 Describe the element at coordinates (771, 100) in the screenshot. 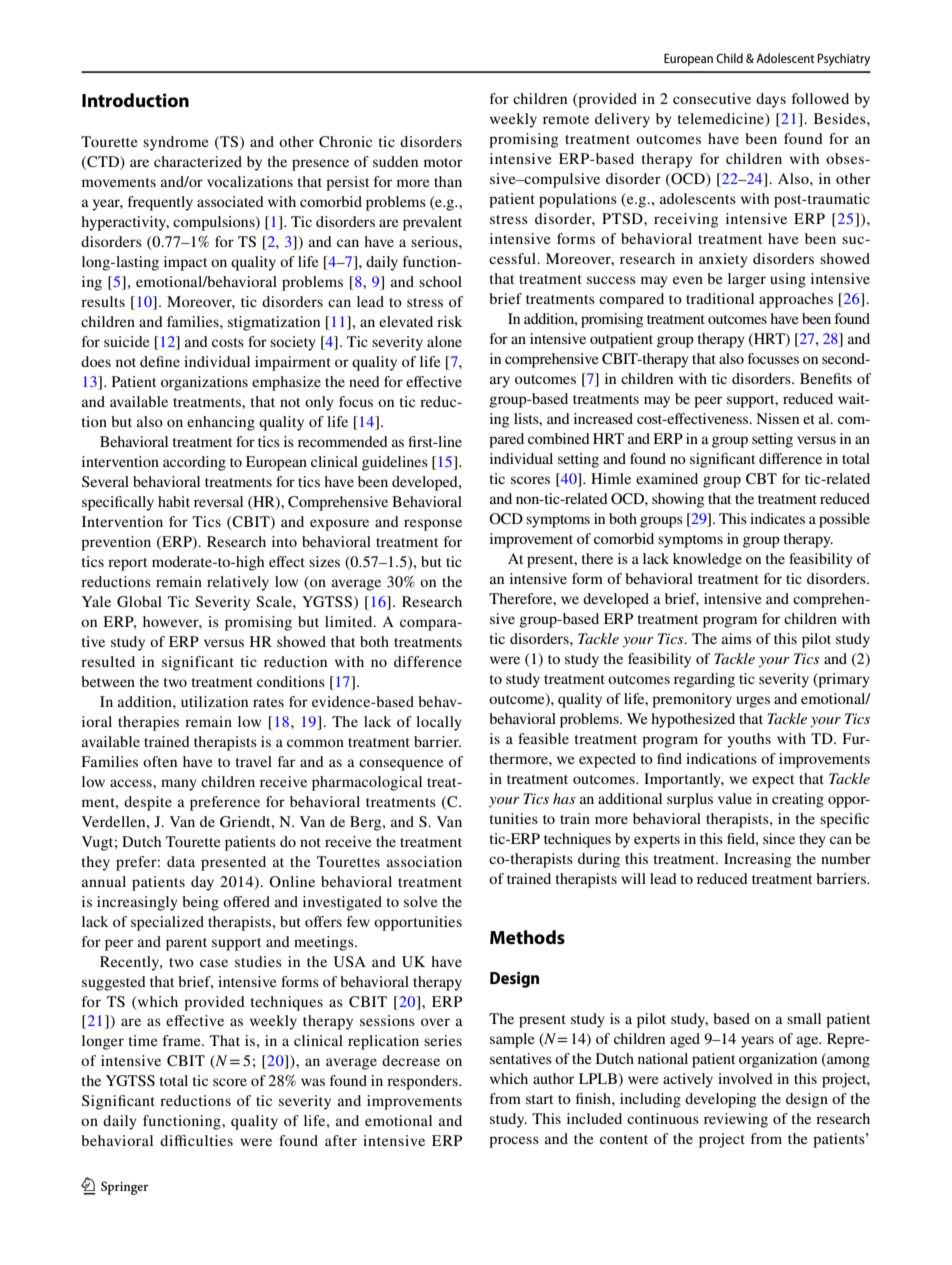

I see `days` at that location.
